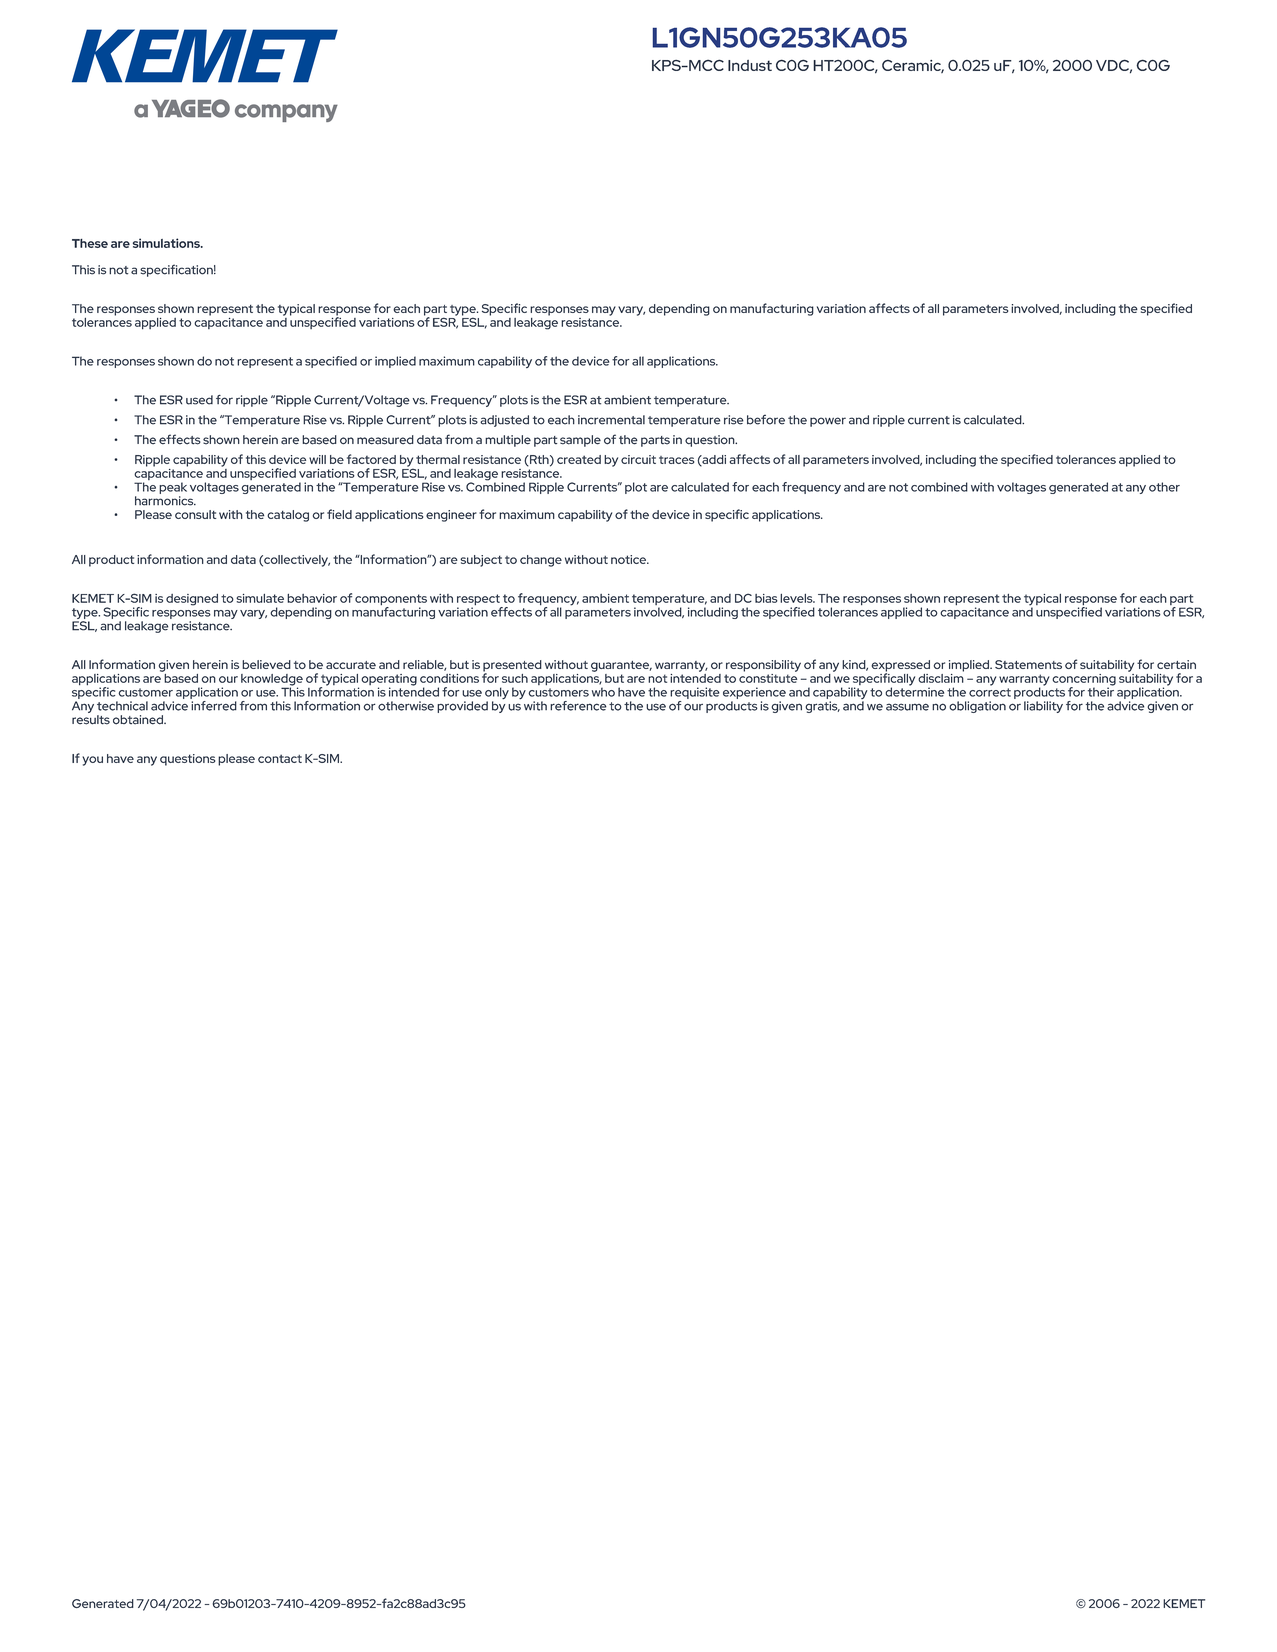 Image resolution: width=1277 pixels, height=1652 pixels. I want to click on circuit, so click(638, 459).
